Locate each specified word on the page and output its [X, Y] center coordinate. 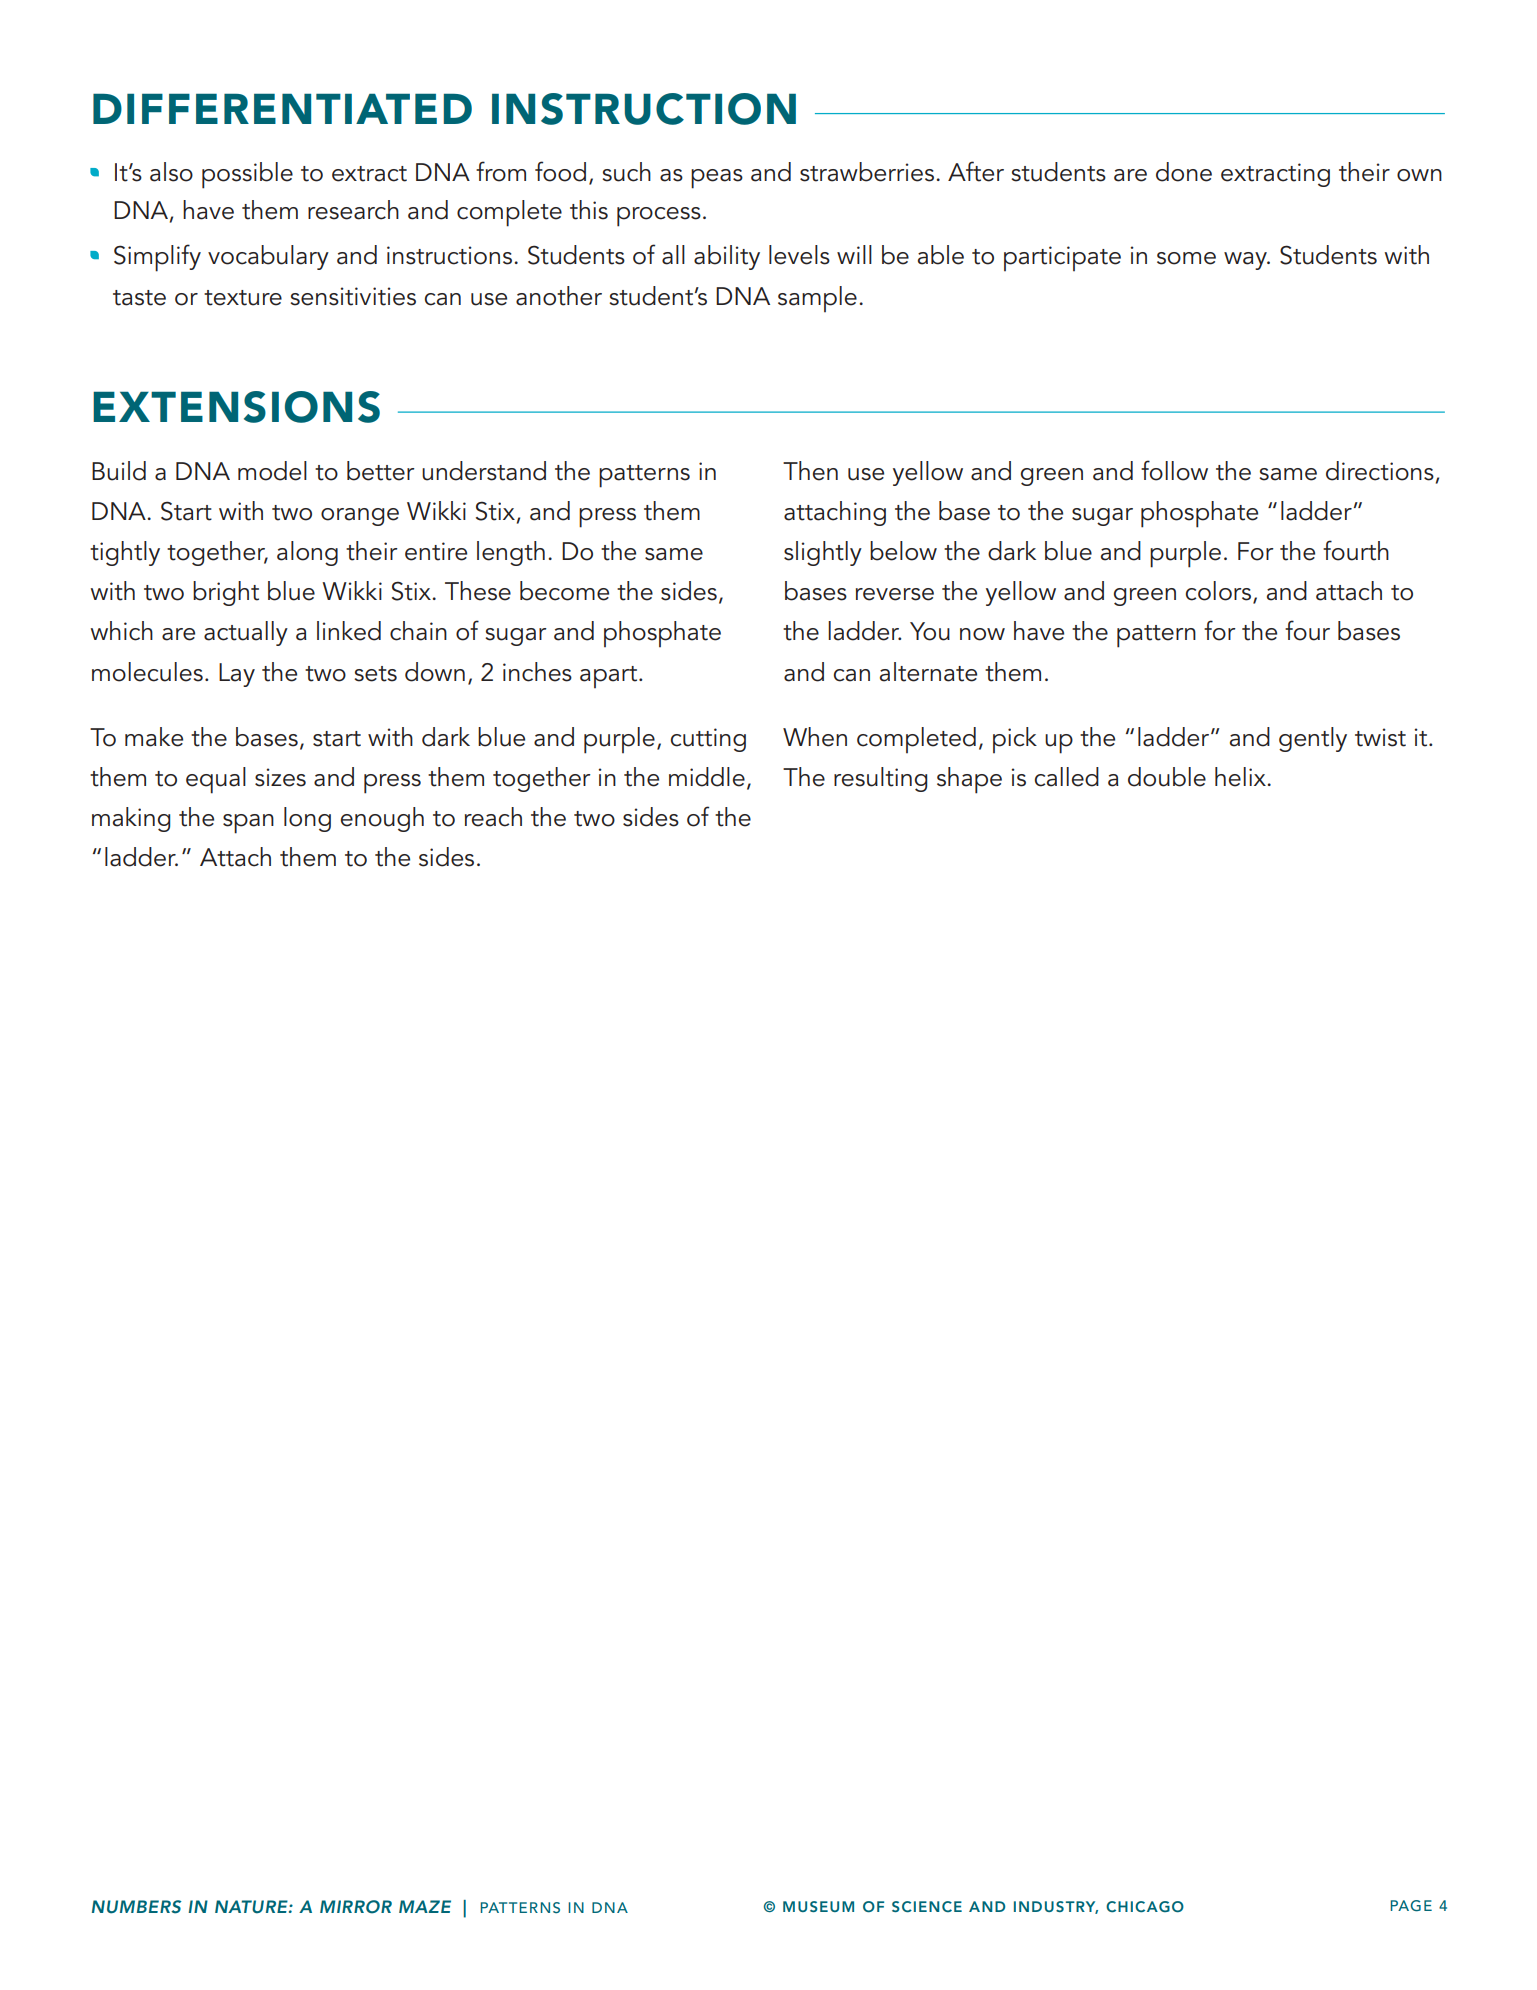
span [248, 824]
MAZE [425, 1906]
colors [1220, 592]
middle [707, 777]
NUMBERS [137, 1907]
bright [226, 593]
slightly [823, 553]
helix [1241, 777]
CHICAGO [1145, 1907]
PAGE [1411, 1906]
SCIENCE [927, 1907]
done [1184, 172]
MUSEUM [818, 1906]
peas [717, 179]
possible [247, 175]
